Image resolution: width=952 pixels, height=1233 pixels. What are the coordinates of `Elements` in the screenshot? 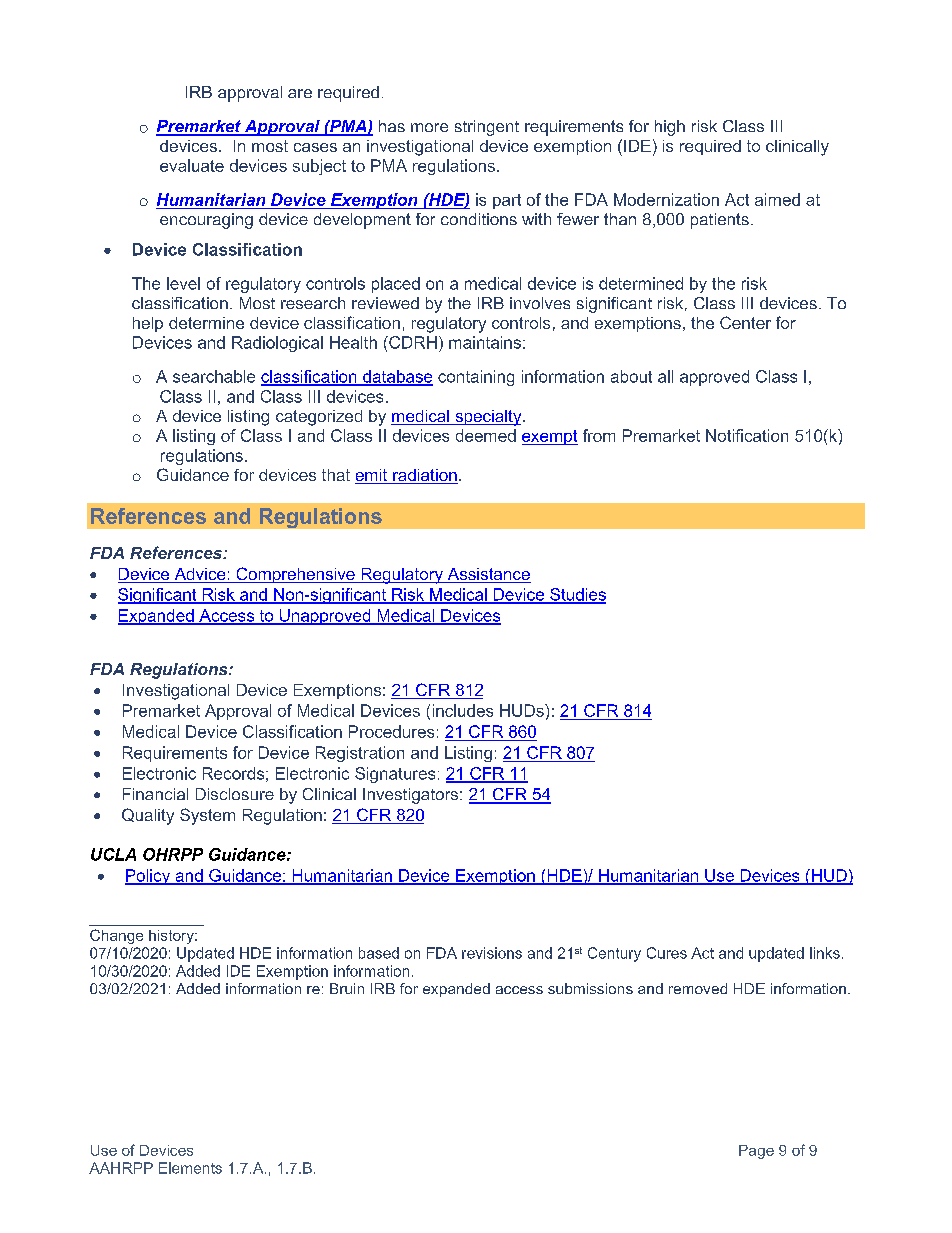 It's located at (190, 1168).
